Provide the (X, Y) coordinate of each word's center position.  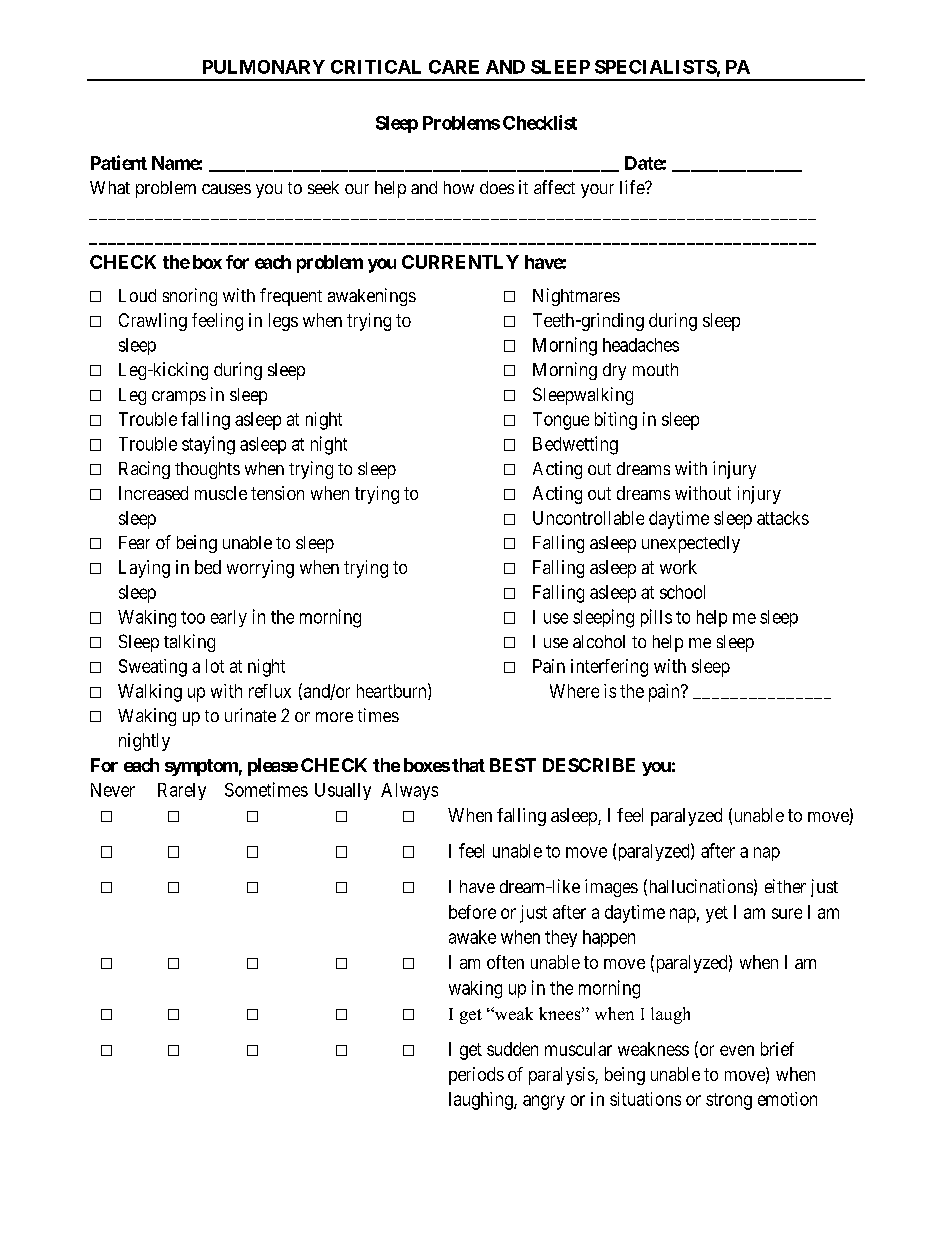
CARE (454, 67)
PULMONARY (264, 67)
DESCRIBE (589, 765)
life (633, 187)
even (737, 1050)
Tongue (561, 421)
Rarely (182, 791)
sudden (512, 1049)
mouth (655, 369)
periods (476, 1076)
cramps (179, 398)
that (468, 765)
